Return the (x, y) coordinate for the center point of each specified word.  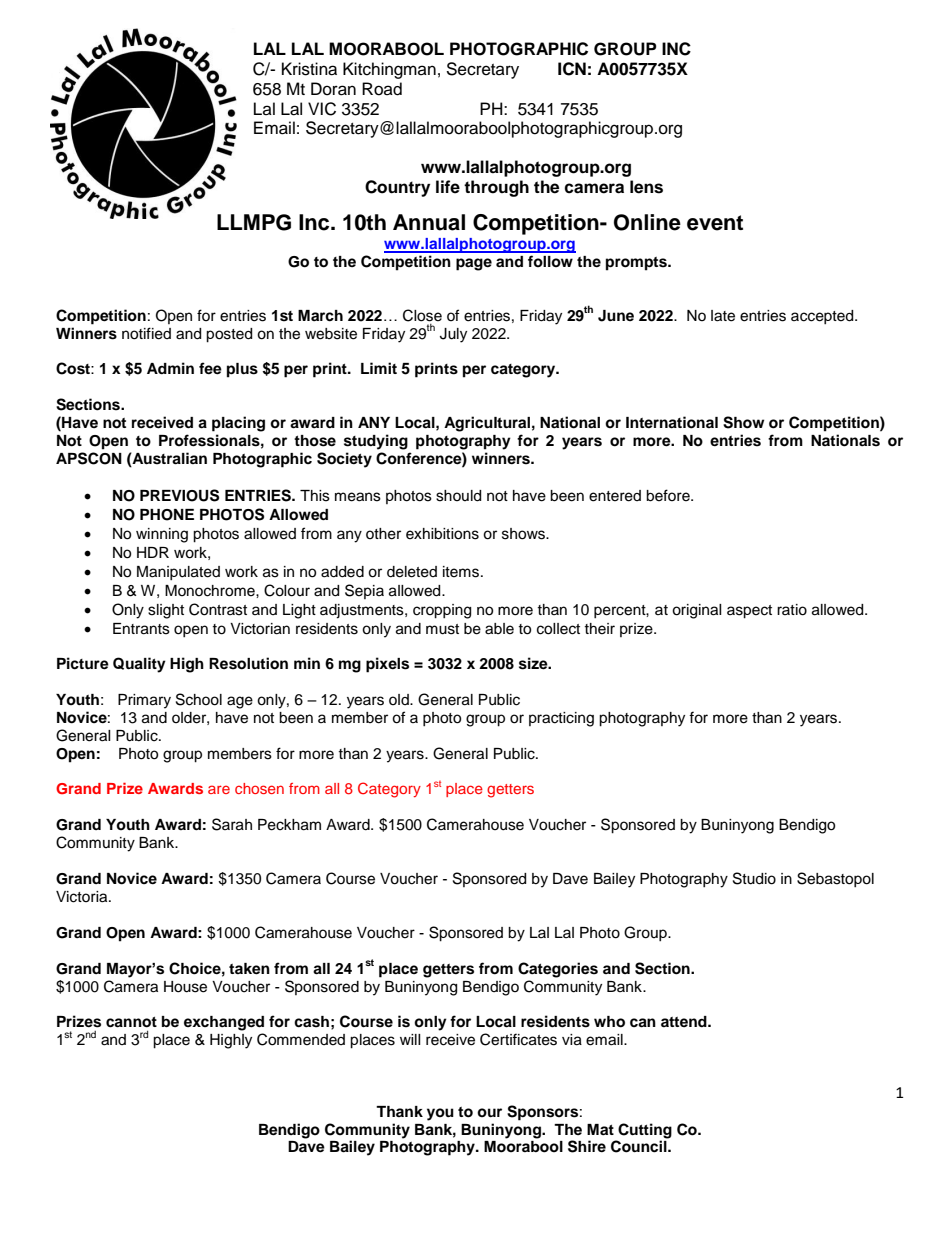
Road (382, 89)
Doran (333, 89)
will (410, 1039)
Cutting (645, 1131)
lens (646, 187)
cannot (131, 1022)
